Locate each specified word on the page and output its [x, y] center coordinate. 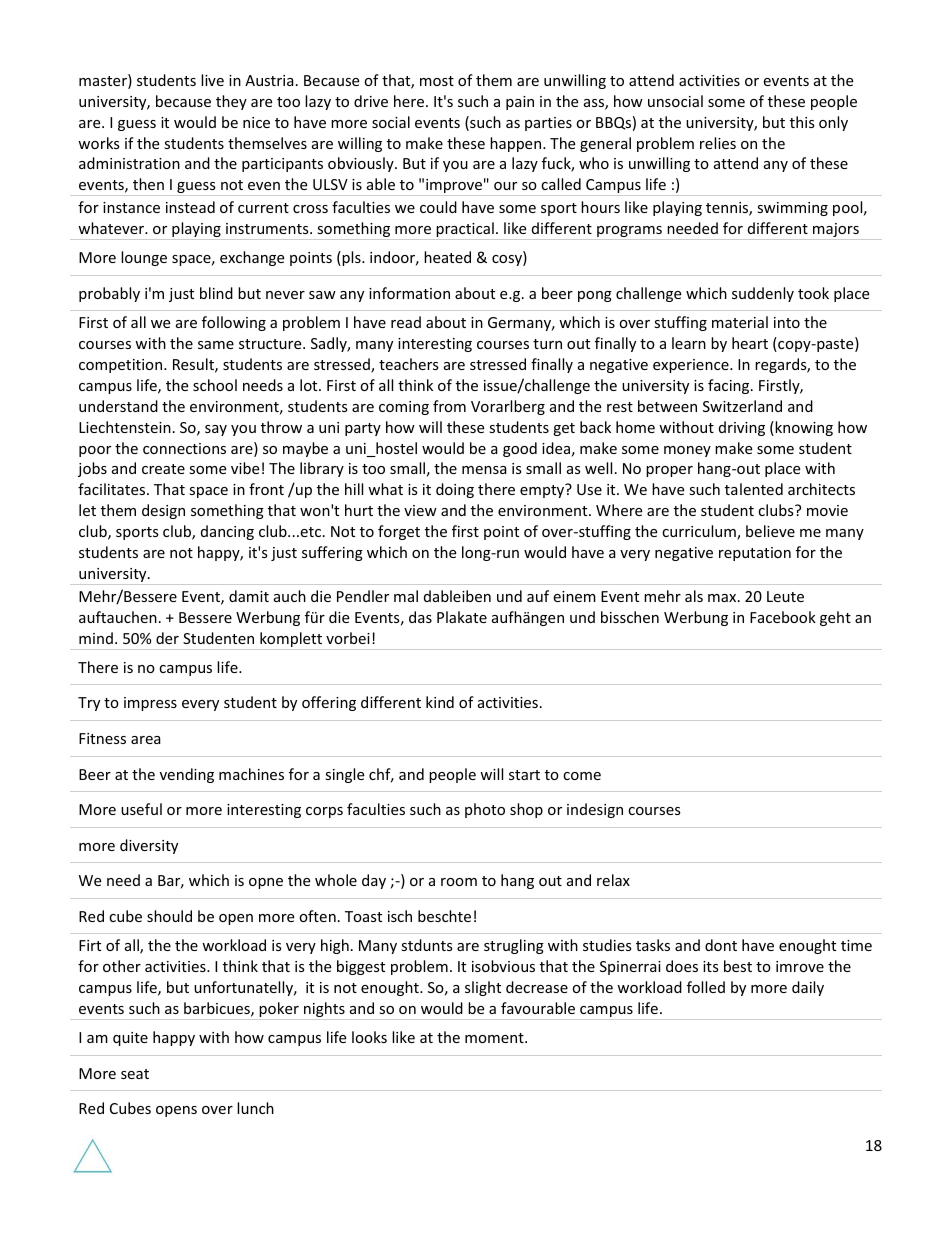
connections [184, 448]
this [802, 122]
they [231, 102]
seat [135, 1074]
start [524, 775]
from [449, 406]
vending [187, 775]
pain [520, 103]
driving [742, 428]
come [582, 776]
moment [495, 1038]
